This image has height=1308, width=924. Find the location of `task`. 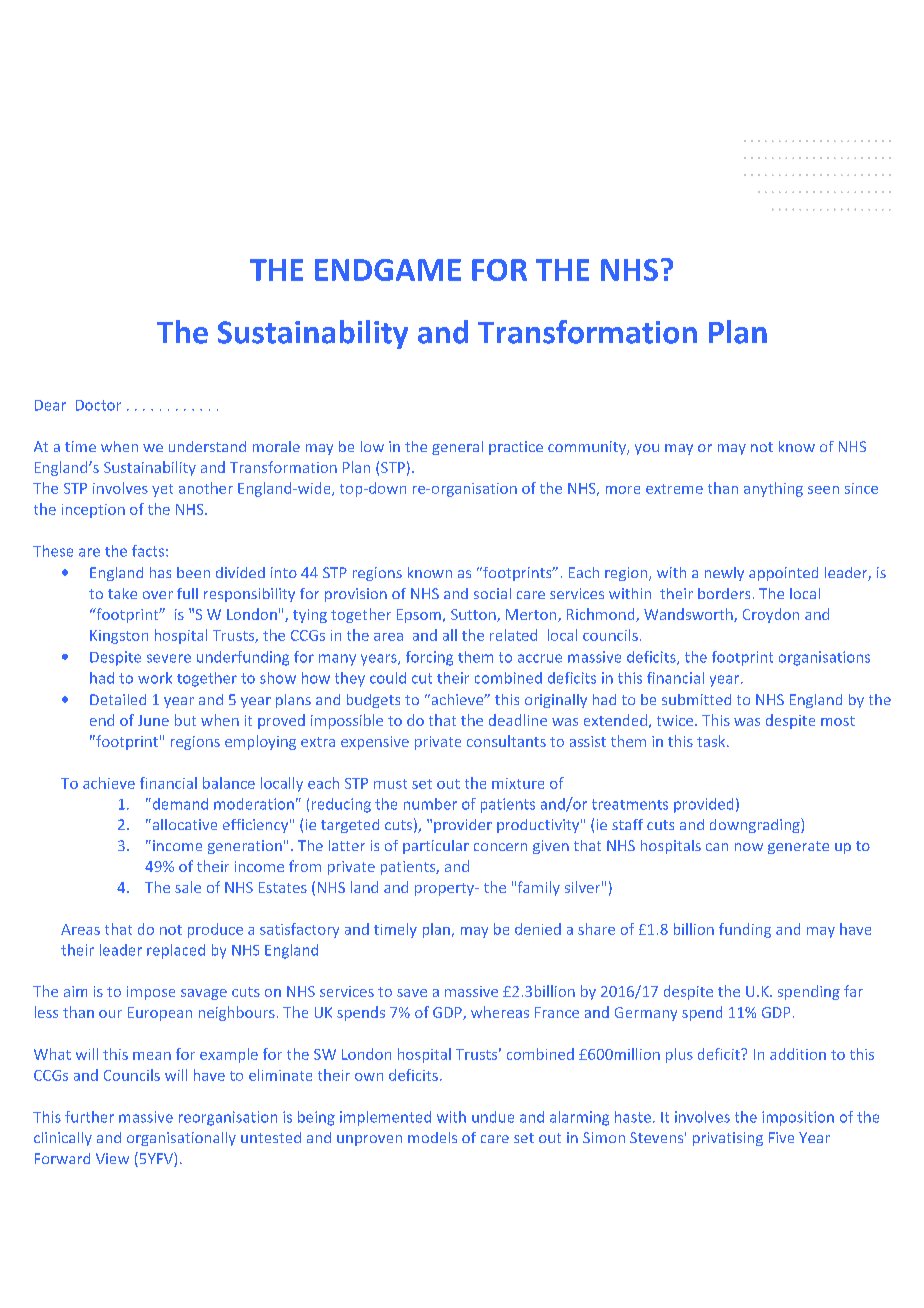

task is located at coordinates (712, 741).
